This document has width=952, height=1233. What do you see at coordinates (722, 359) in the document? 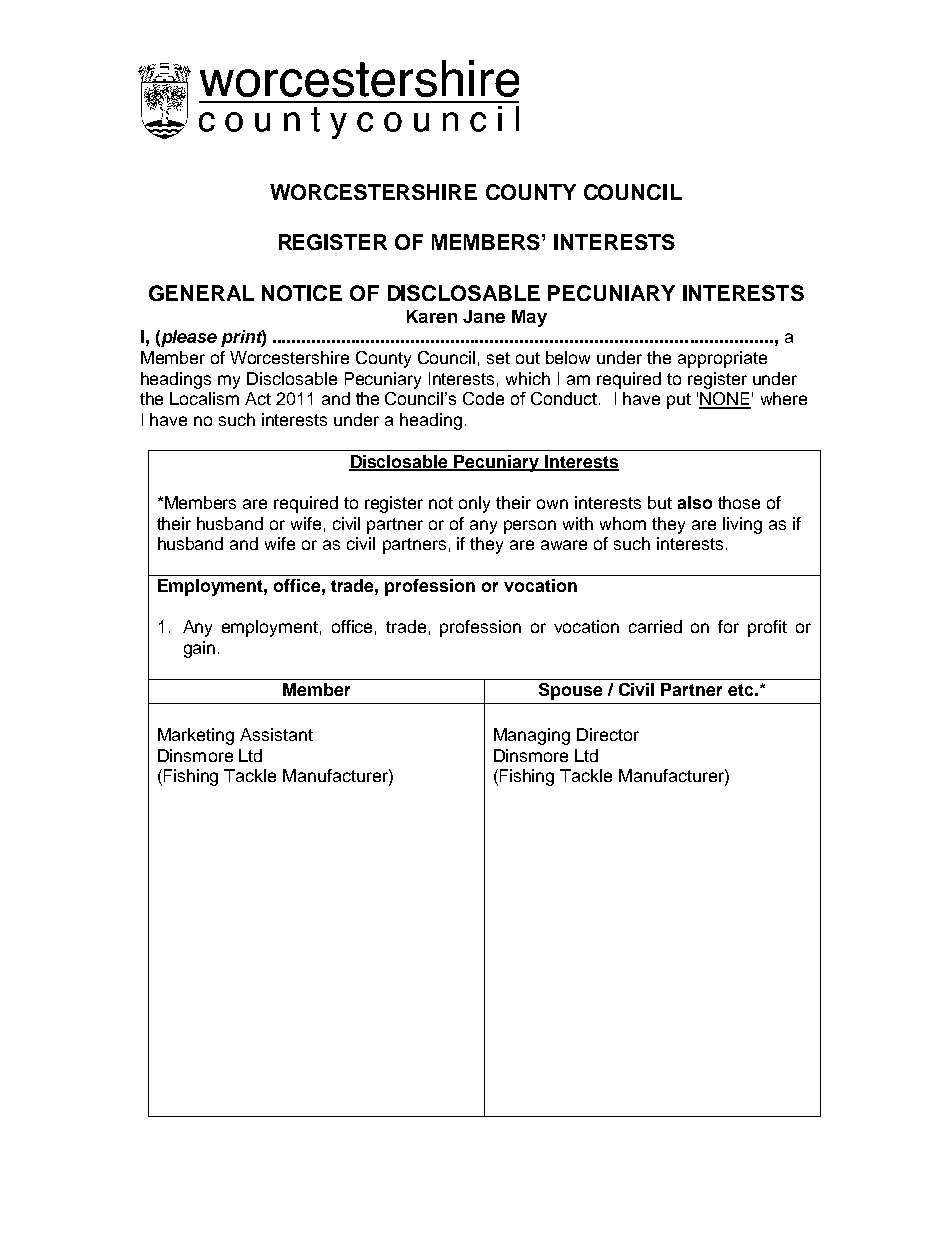
I see `appropriate` at bounding box center [722, 359].
